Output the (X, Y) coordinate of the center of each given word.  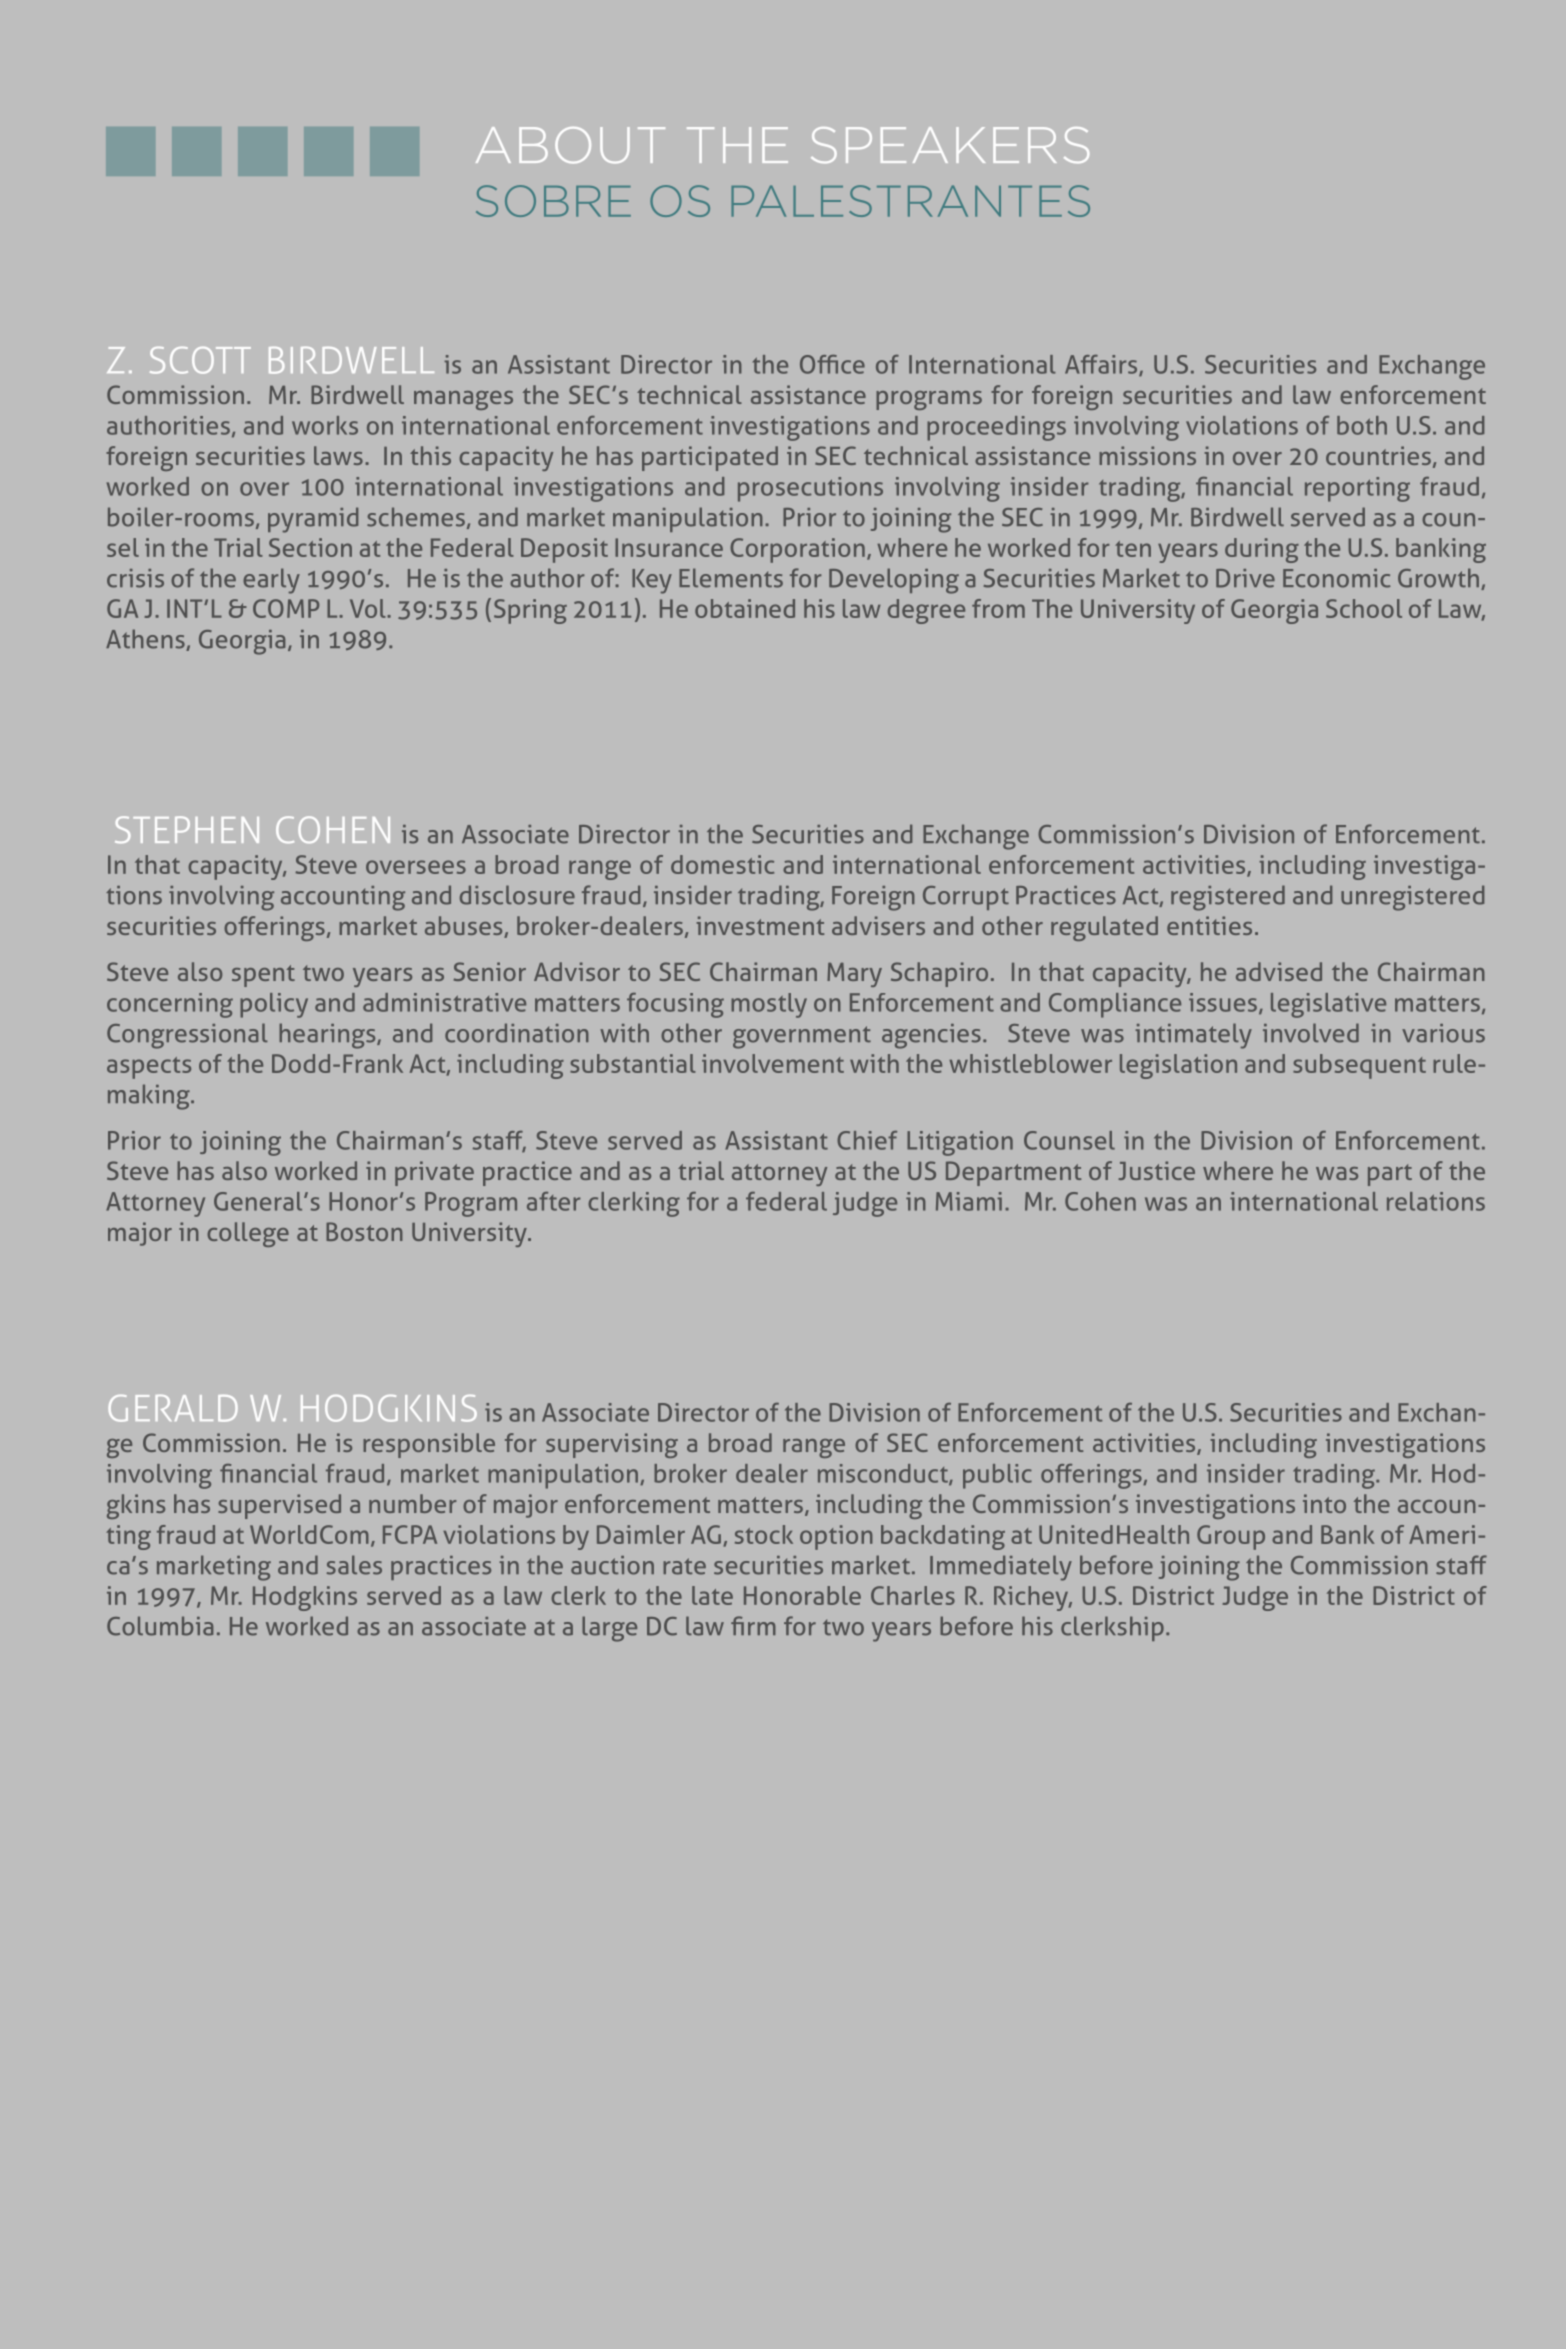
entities (1209, 925)
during (1262, 550)
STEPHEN (187, 829)
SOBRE (553, 201)
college (248, 1234)
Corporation (797, 550)
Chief (867, 1140)
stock (764, 1534)
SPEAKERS (950, 145)
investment (760, 925)
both (1362, 425)
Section (310, 547)
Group (1231, 1537)
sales (354, 1565)
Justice (1156, 1170)
